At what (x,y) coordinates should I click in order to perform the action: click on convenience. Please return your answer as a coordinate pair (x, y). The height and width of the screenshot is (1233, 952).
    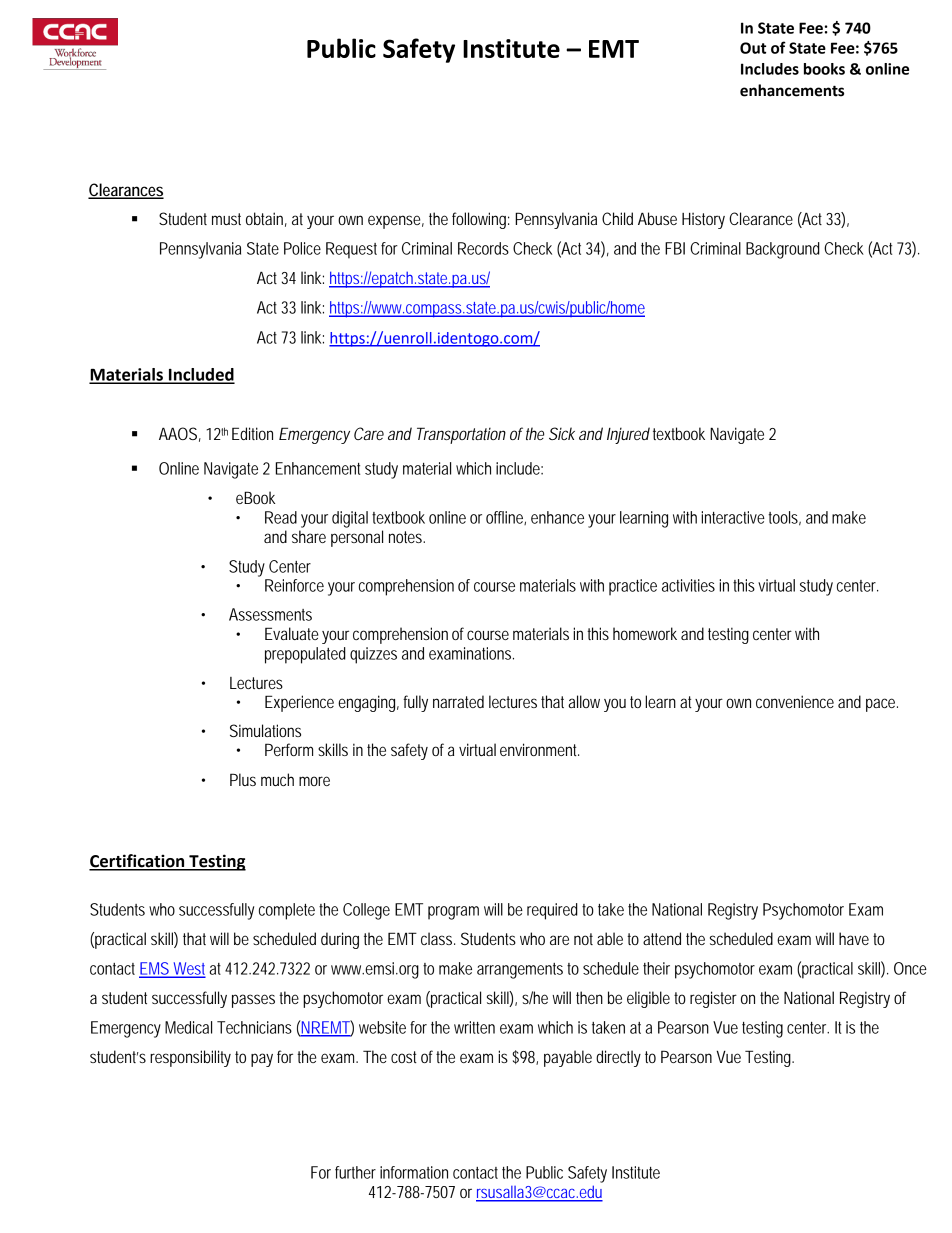
    Looking at the image, I should click on (795, 701).
